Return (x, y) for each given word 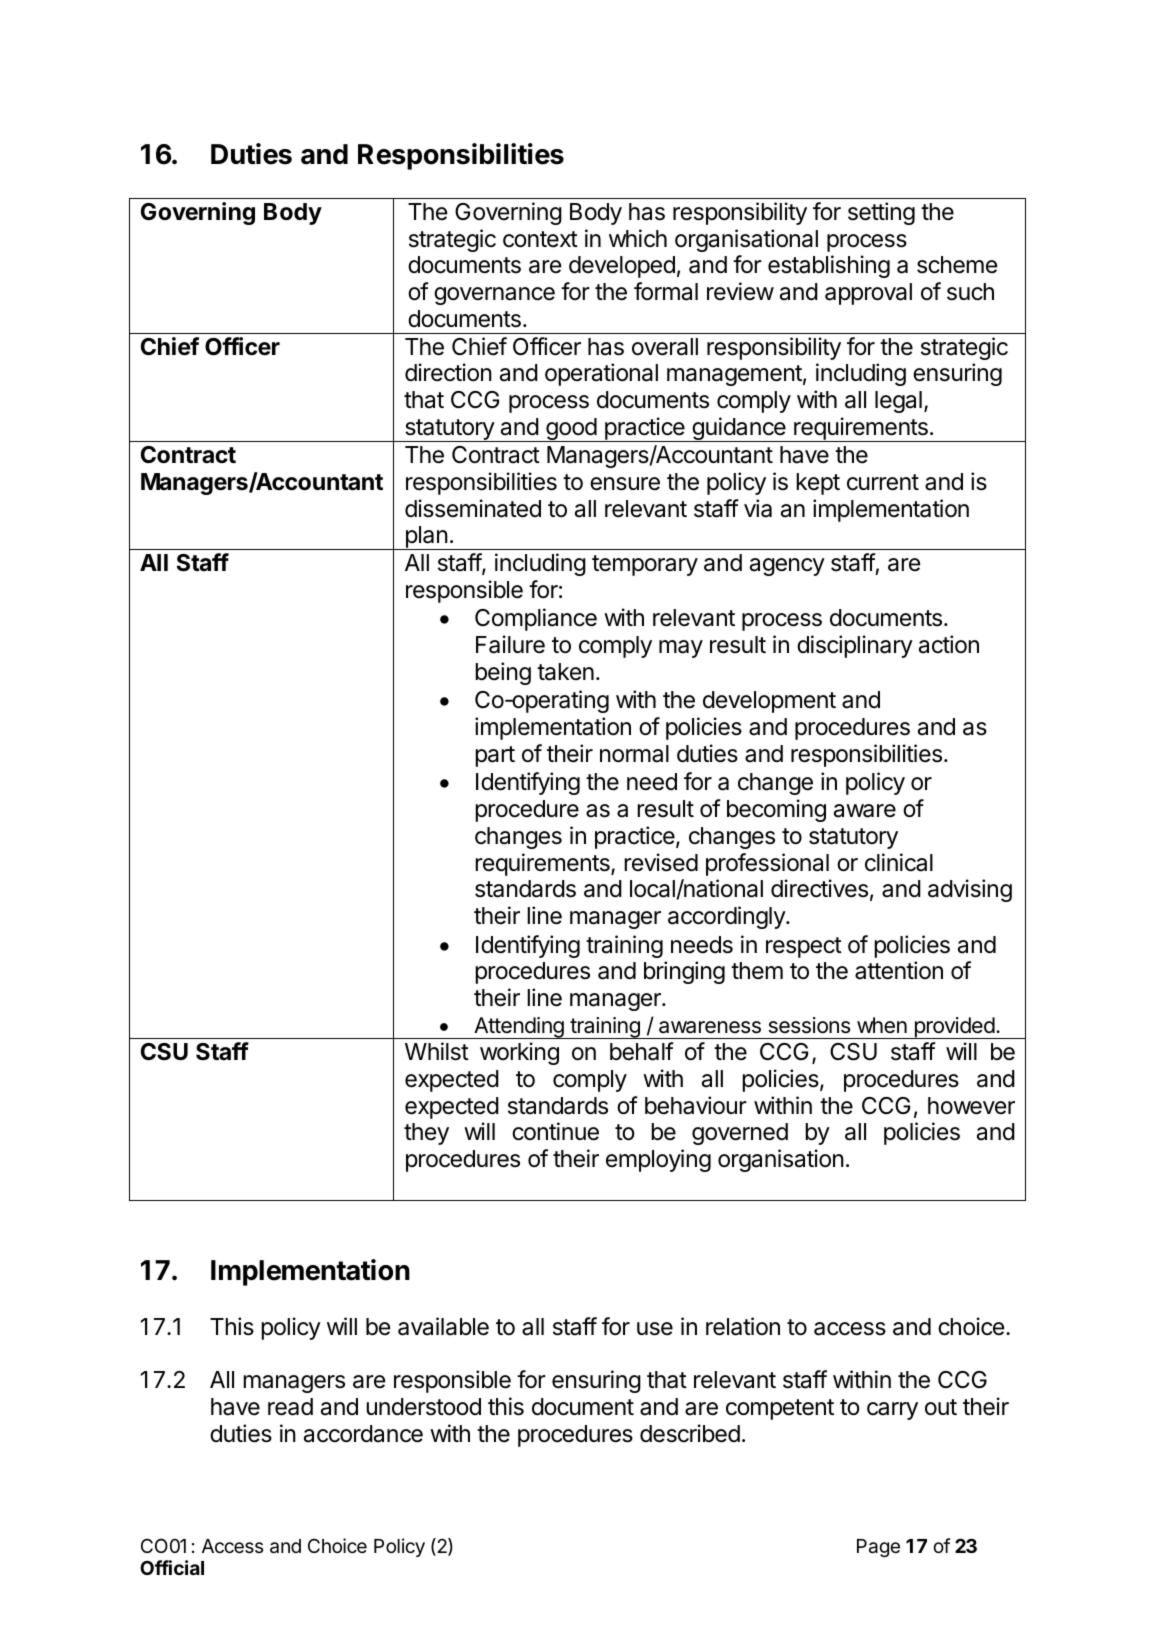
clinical (899, 862)
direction (448, 372)
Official (172, 1567)
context (540, 239)
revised (661, 862)
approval (868, 294)
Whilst (437, 1051)
